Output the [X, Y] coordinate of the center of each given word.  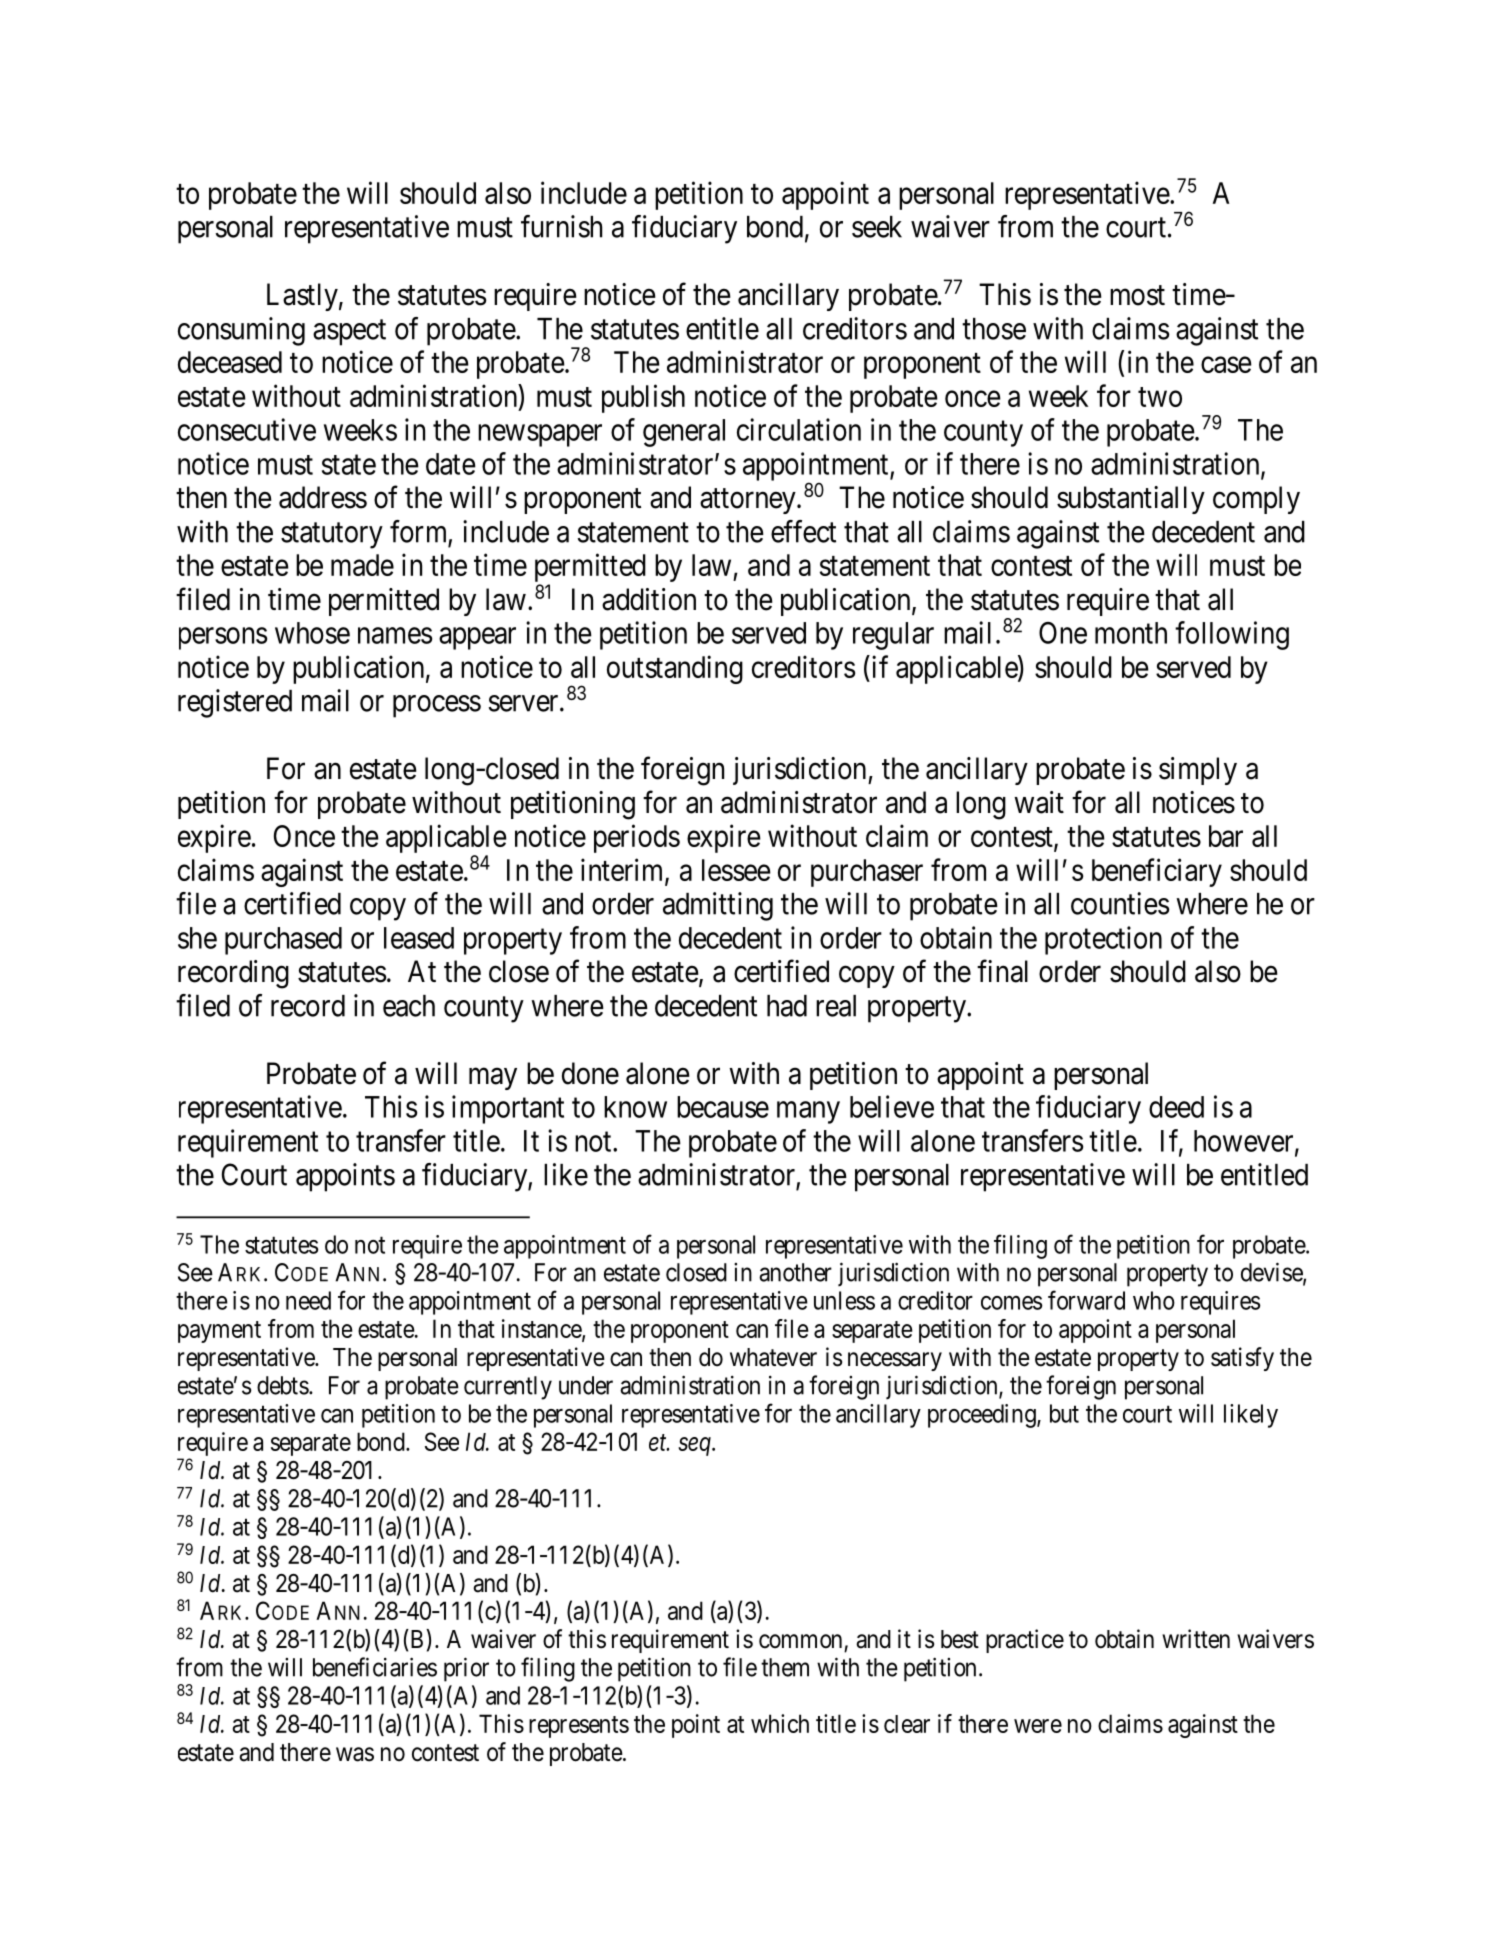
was [355, 1754]
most [1137, 295]
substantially [1131, 500]
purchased [283, 941]
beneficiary [1157, 872]
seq [695, 1446]
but [1064, 1413]
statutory [332, 536]
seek [877, 227]
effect [803, 531]
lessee [736, 870]
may [493, 1079]
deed [1176, 1107]
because [723, 1107]
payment [219, 1332]
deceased [230, 362]
